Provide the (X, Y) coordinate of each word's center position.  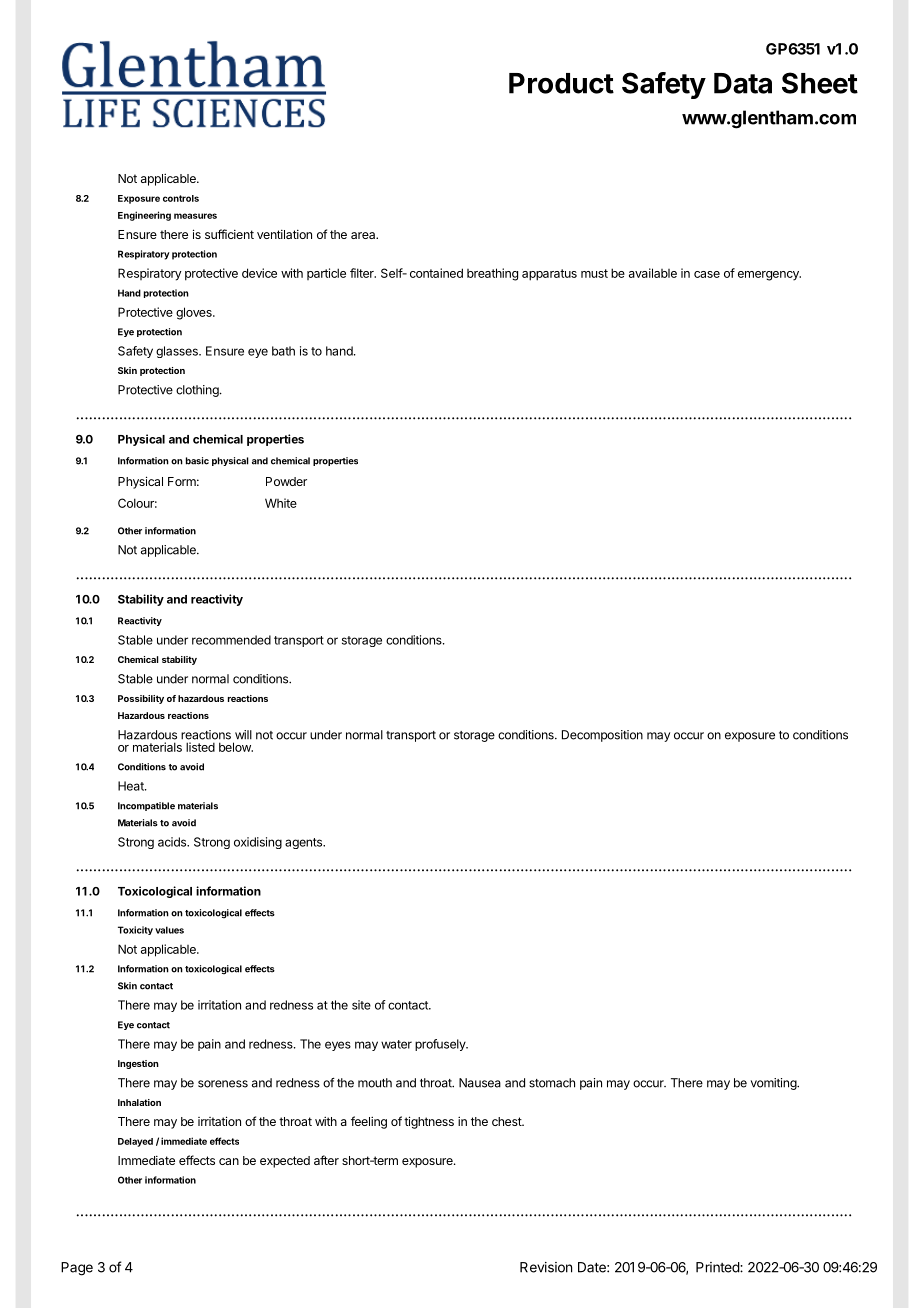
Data (743, 83)
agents (304, 843)
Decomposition (602, 736)
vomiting (774, 1084)
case (707, 274)
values (169, 930)
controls (181, 198)
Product (561, 83)
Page (77, 1269)
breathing (492, 274)
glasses (178, 352)
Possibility (141, 699)
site (361, 1005)
